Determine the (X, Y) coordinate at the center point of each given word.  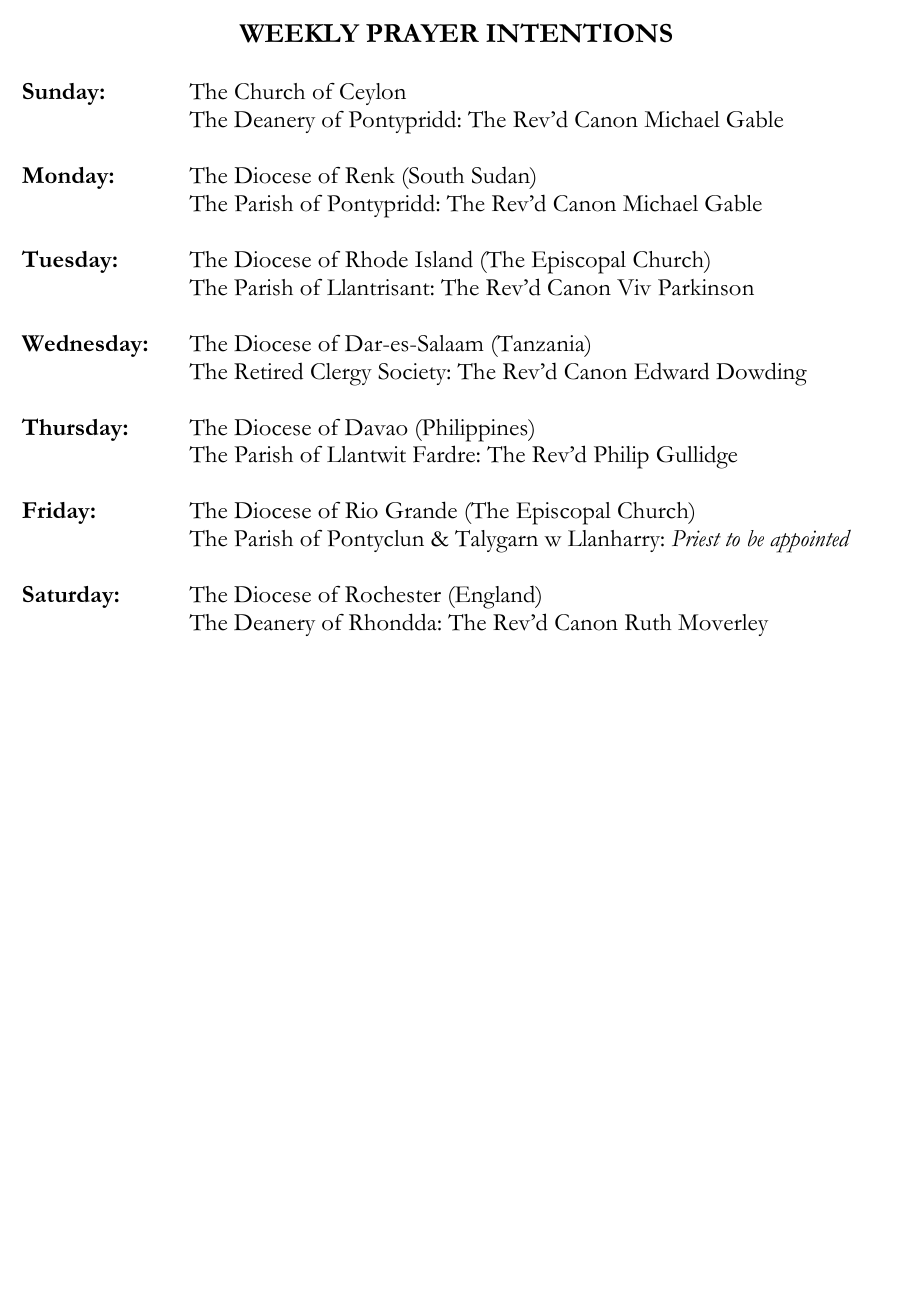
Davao (376, 427)
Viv (634, 287)
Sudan (502, 175)
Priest (696, 538)
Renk (370, 175)
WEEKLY (299, 33)
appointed (810, 541)
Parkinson (706, 287)
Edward (671, 371)
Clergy (341, 374)
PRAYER (422, 33)
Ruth (648, 622)
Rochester (393, 594)
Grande (421, 510)
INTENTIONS (579, 33)
